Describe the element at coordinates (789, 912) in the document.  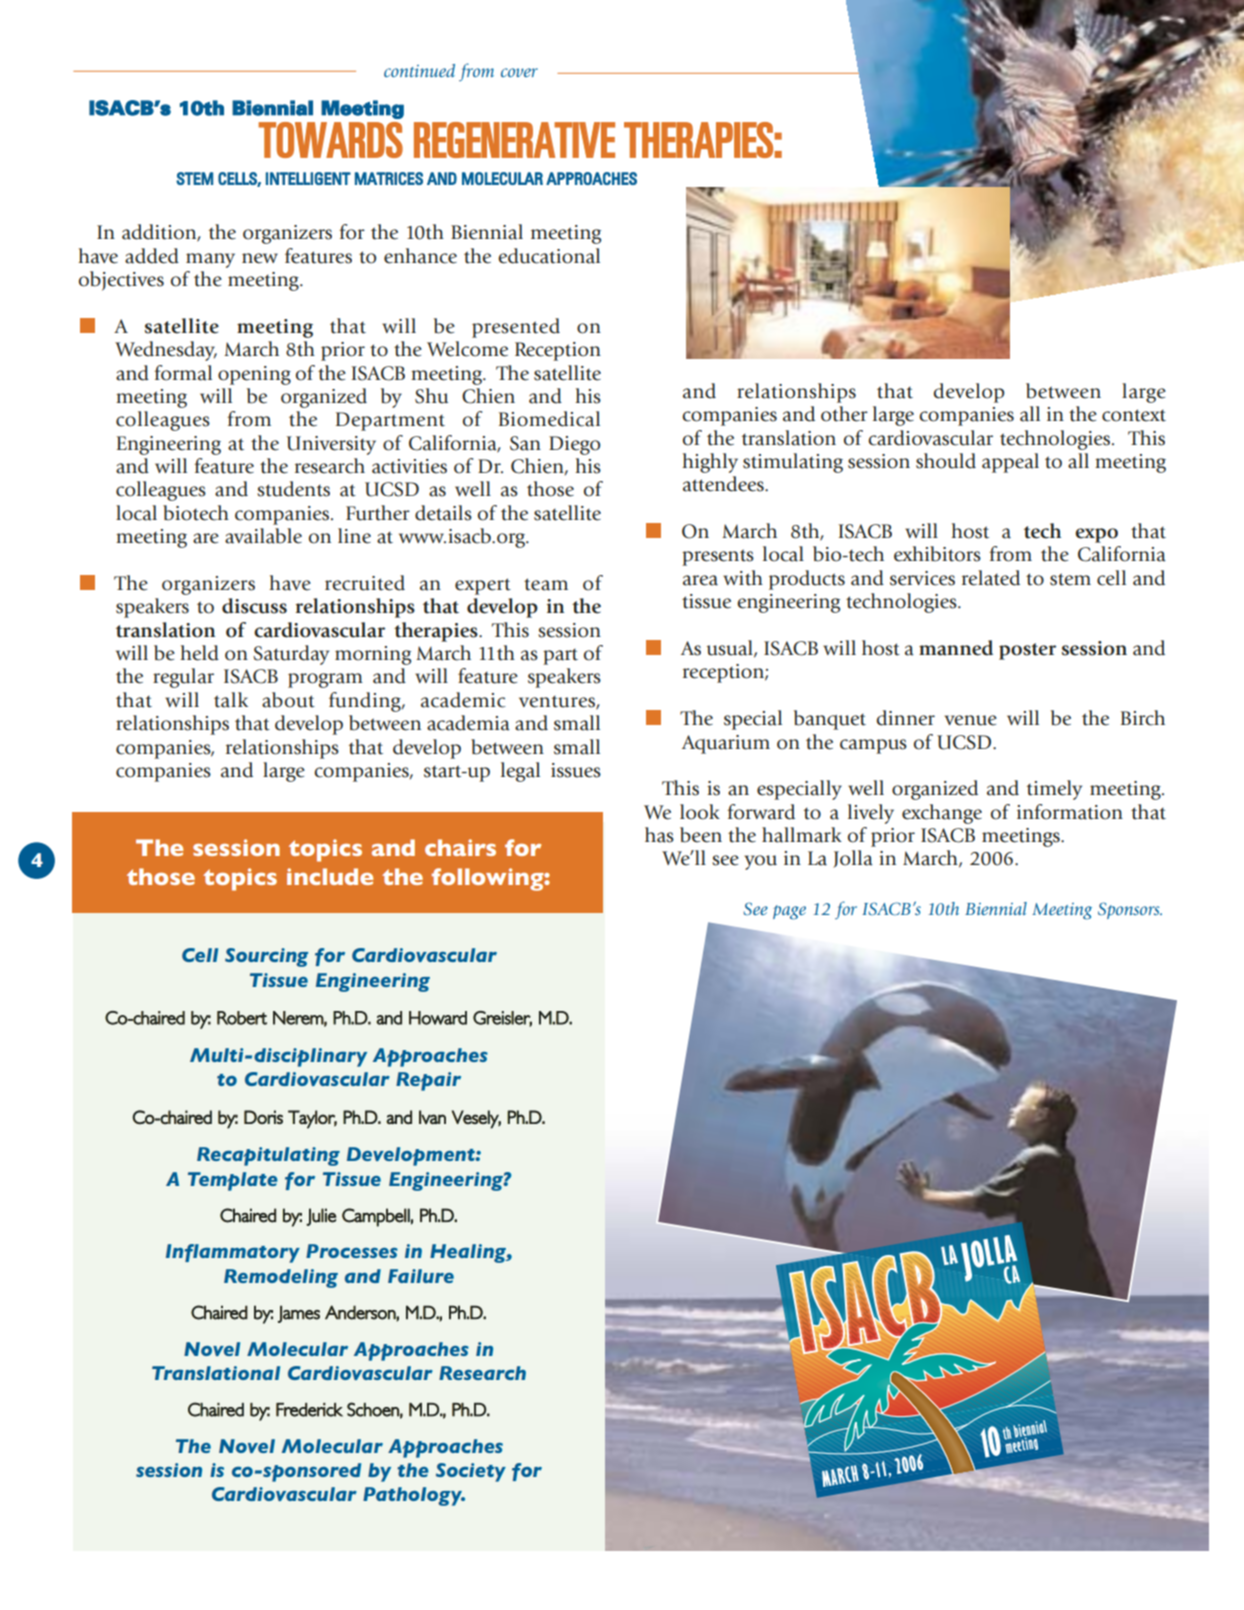
I see `page` at that location.
